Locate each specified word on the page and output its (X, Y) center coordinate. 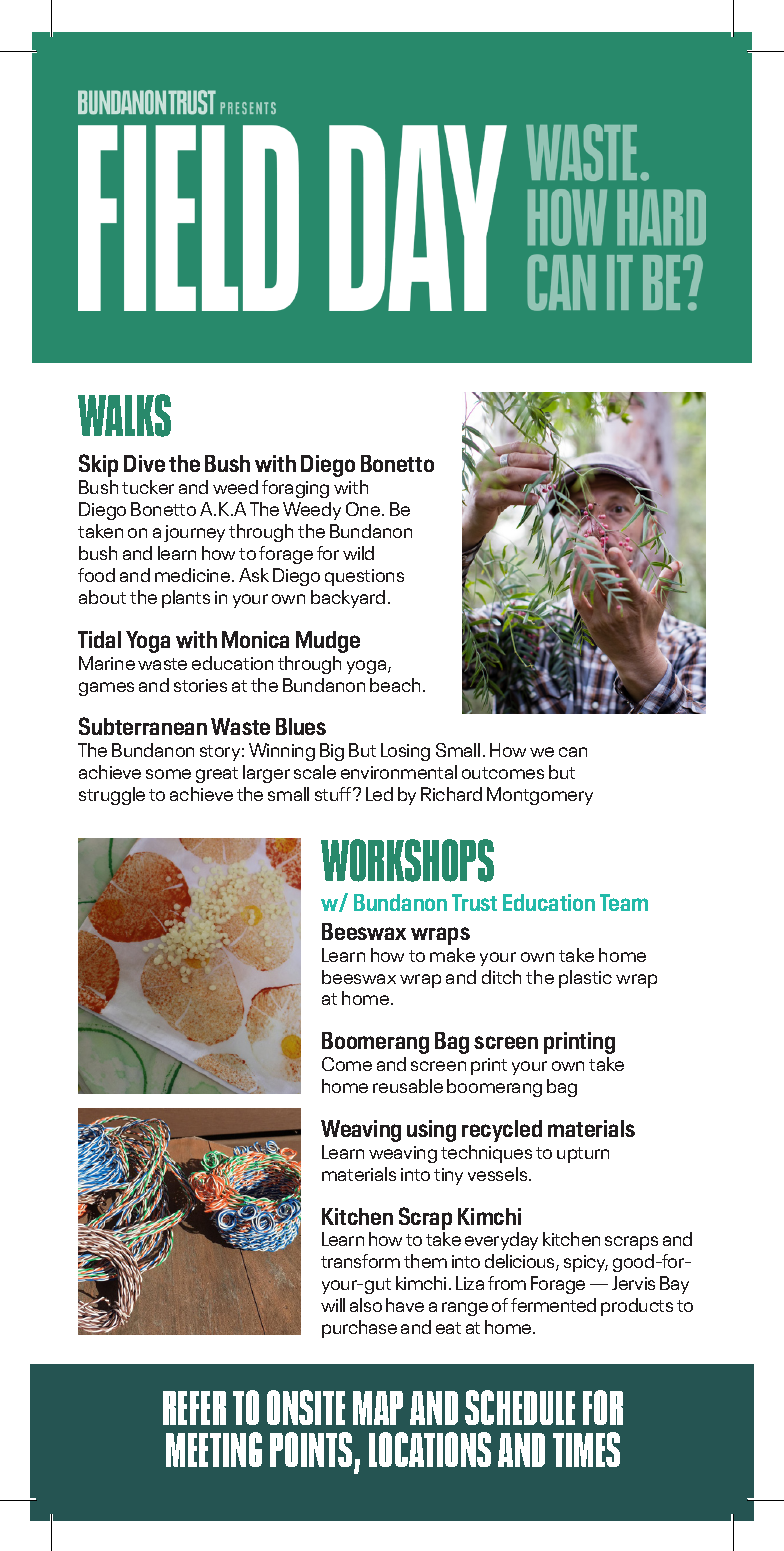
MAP (378, 1408)
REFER (194, 1408)
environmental (399, 772)
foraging (295, 489)
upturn (583, 1155)
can (573, 752)
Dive (144, 463)
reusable (408, 1086)
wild (358, 553)
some (168, 774)
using (431, 1131)
